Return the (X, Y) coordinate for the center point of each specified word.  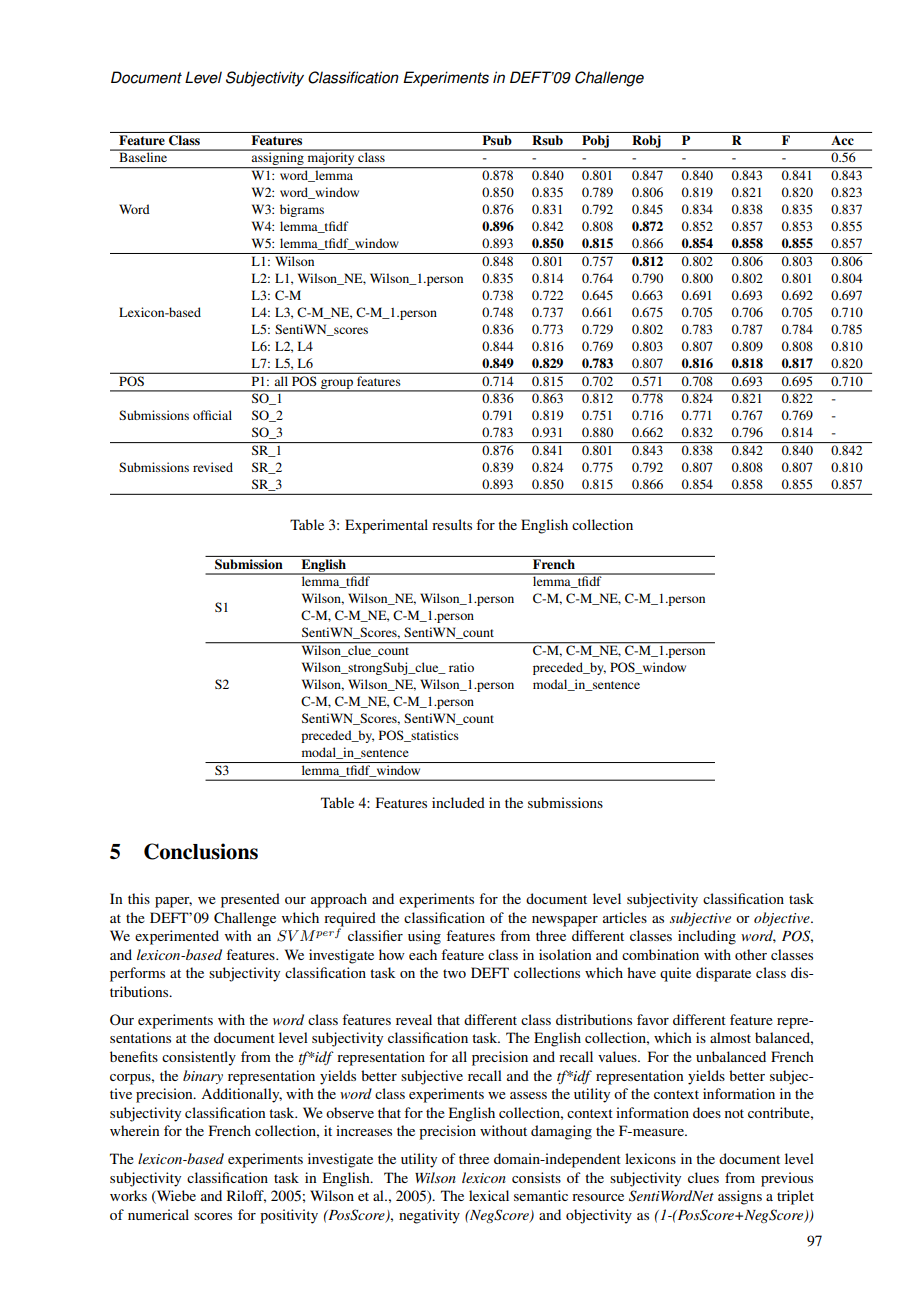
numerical (158, 1214)
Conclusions (201, 851)
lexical (489, 1195)
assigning (278, 159)
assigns (740, 1197)
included (458, 802)
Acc (842, 140)
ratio (461, 667)
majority (331, 159)
